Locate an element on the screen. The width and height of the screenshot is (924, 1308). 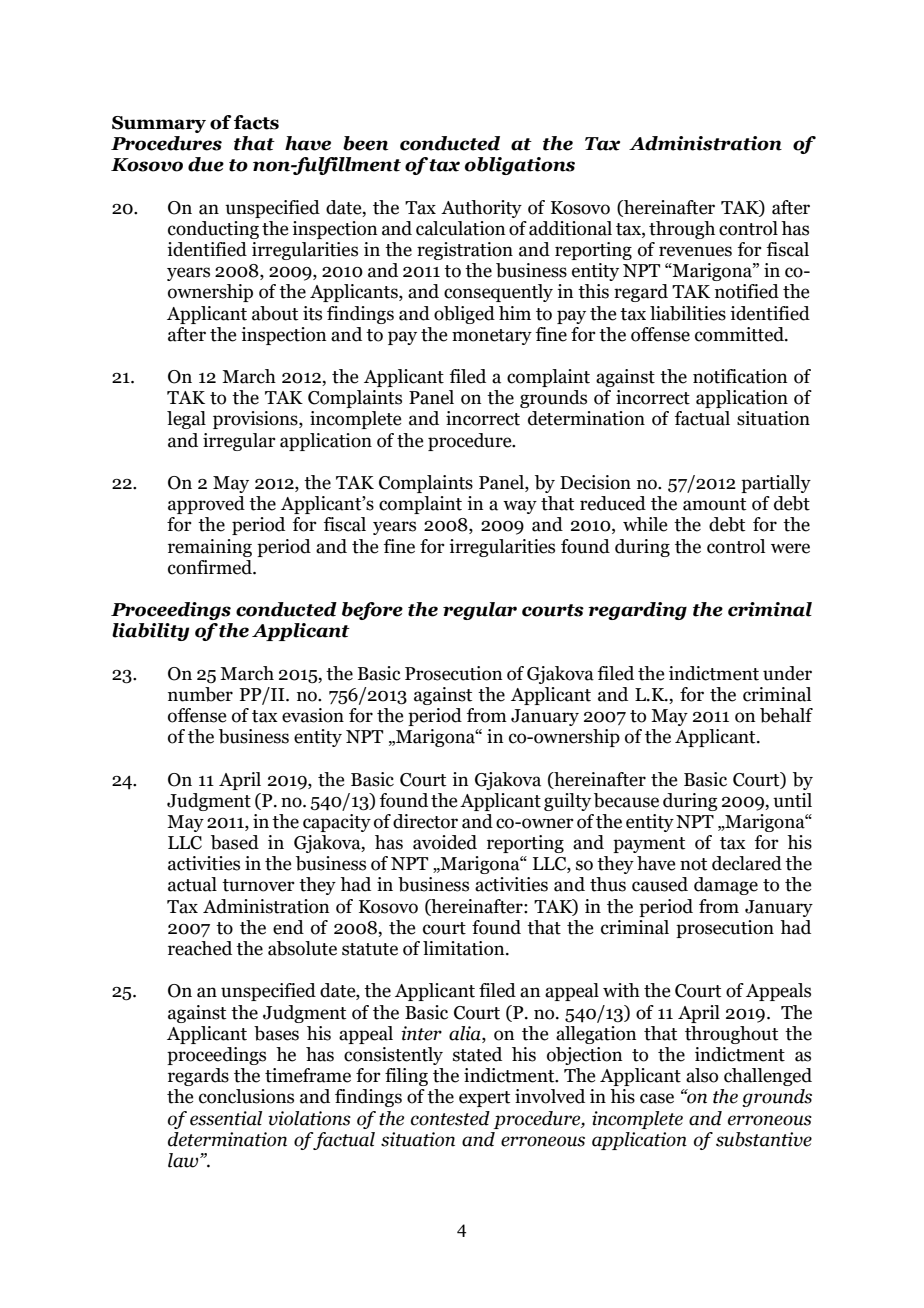
number is located at coordinates (200, 694).
